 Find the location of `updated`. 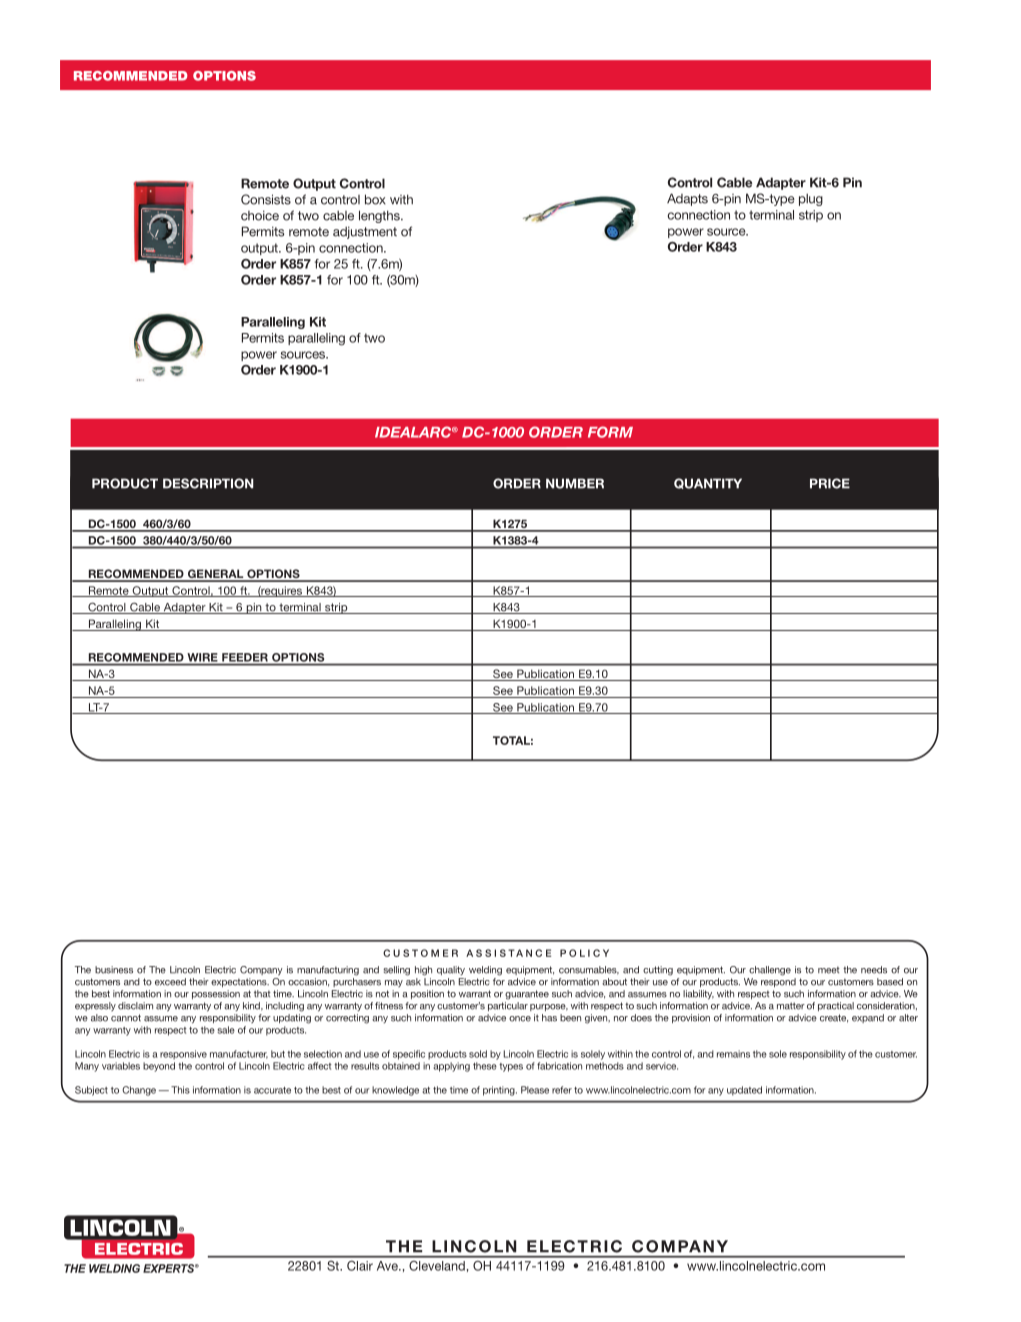

updated is located at coordinates (744, 1091).
